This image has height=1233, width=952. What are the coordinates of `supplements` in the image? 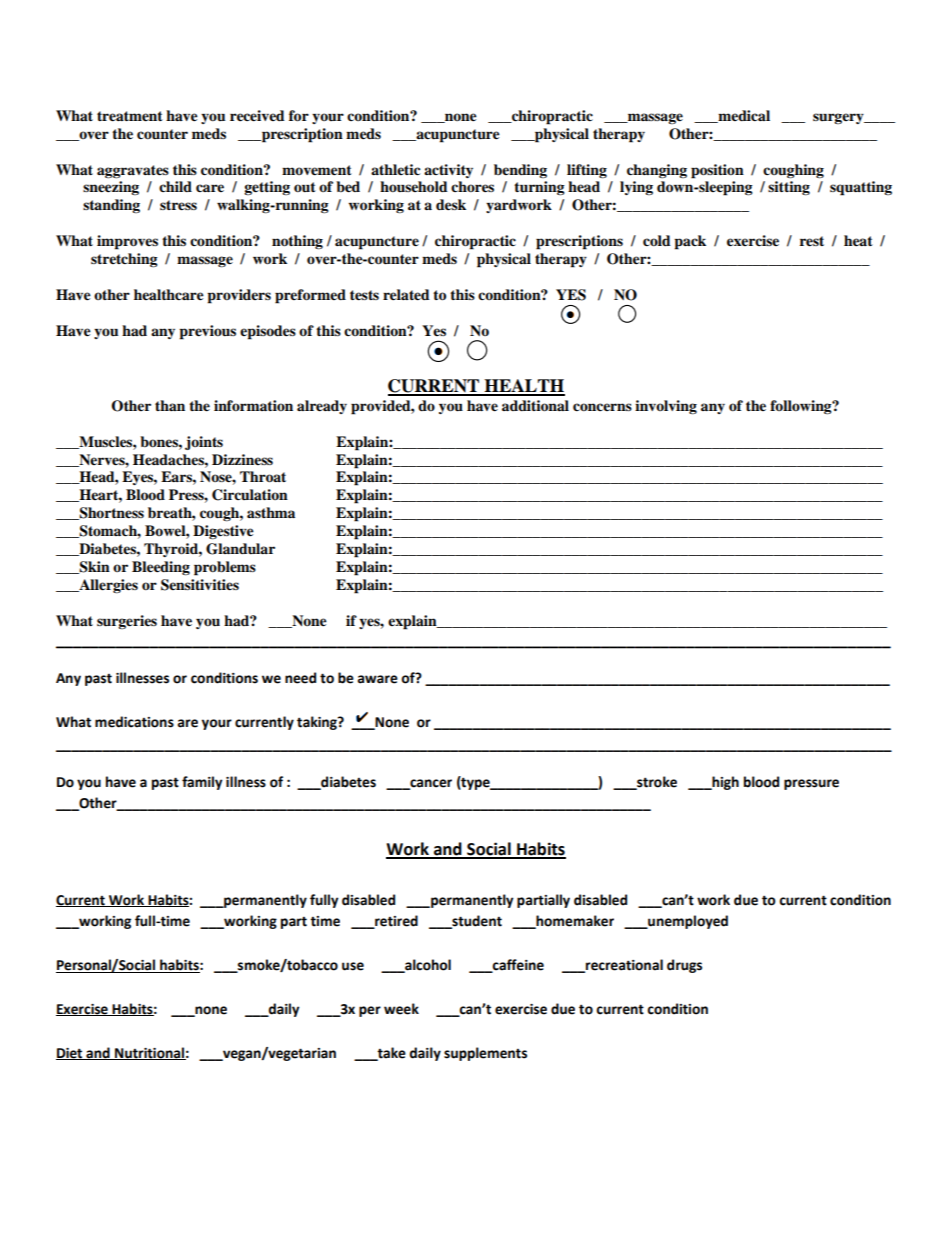 It's located at (485, 1054).
